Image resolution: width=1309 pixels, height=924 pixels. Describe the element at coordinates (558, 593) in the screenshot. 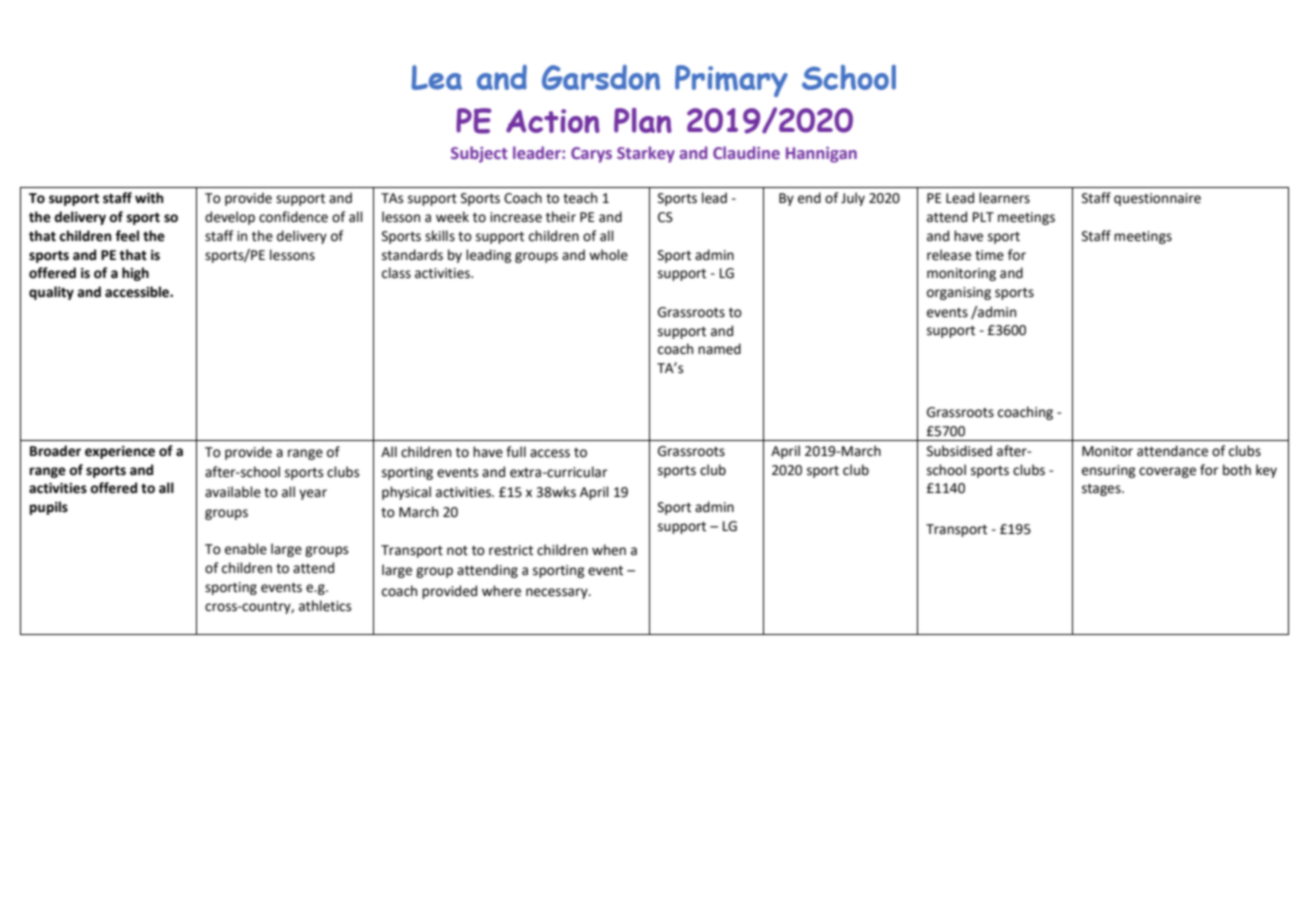

I see `necessary` at that location.
